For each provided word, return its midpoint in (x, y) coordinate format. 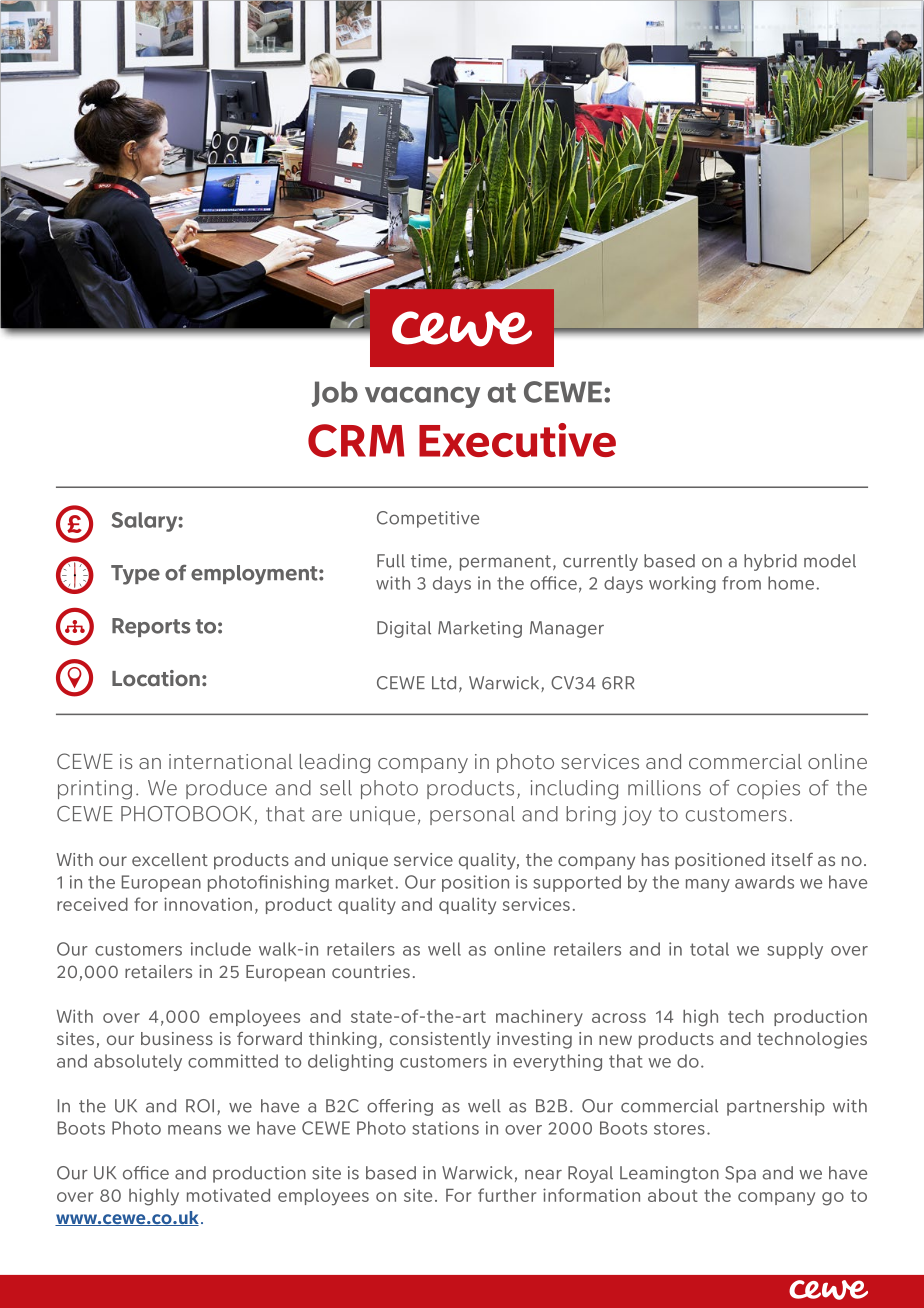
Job (335, 394)
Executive (517, 440)
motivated (228, 1195)
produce (226, 789)
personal (472, 815)
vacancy (422, 397)
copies (768, 789)
